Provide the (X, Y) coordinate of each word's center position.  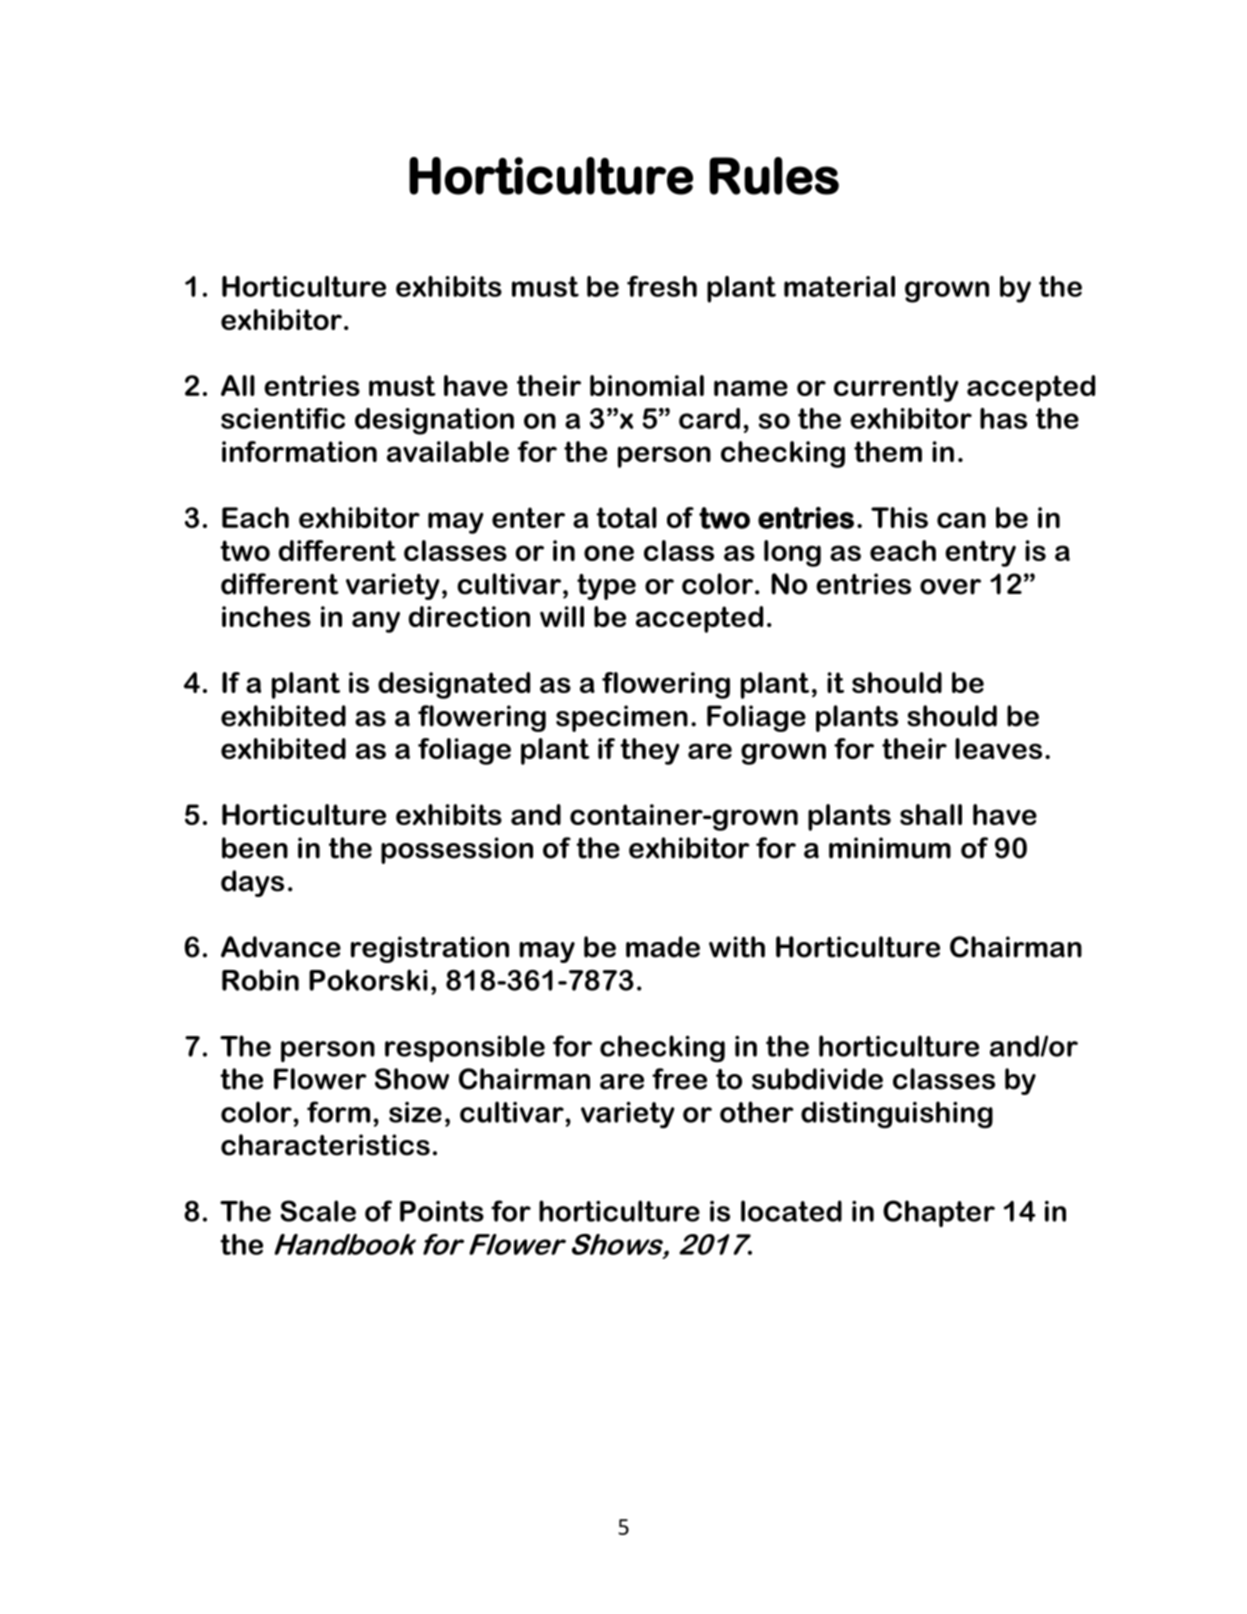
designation (434, 421)
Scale (318, 1211)
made (663, 947)
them (888, 451)
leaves (998, 748)
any (376, 622)
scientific (283, 418)
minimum (890, 848)
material (839, 286)
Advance (281, 947)
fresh (662, 286)
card (709, 418)
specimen (622, 718)
